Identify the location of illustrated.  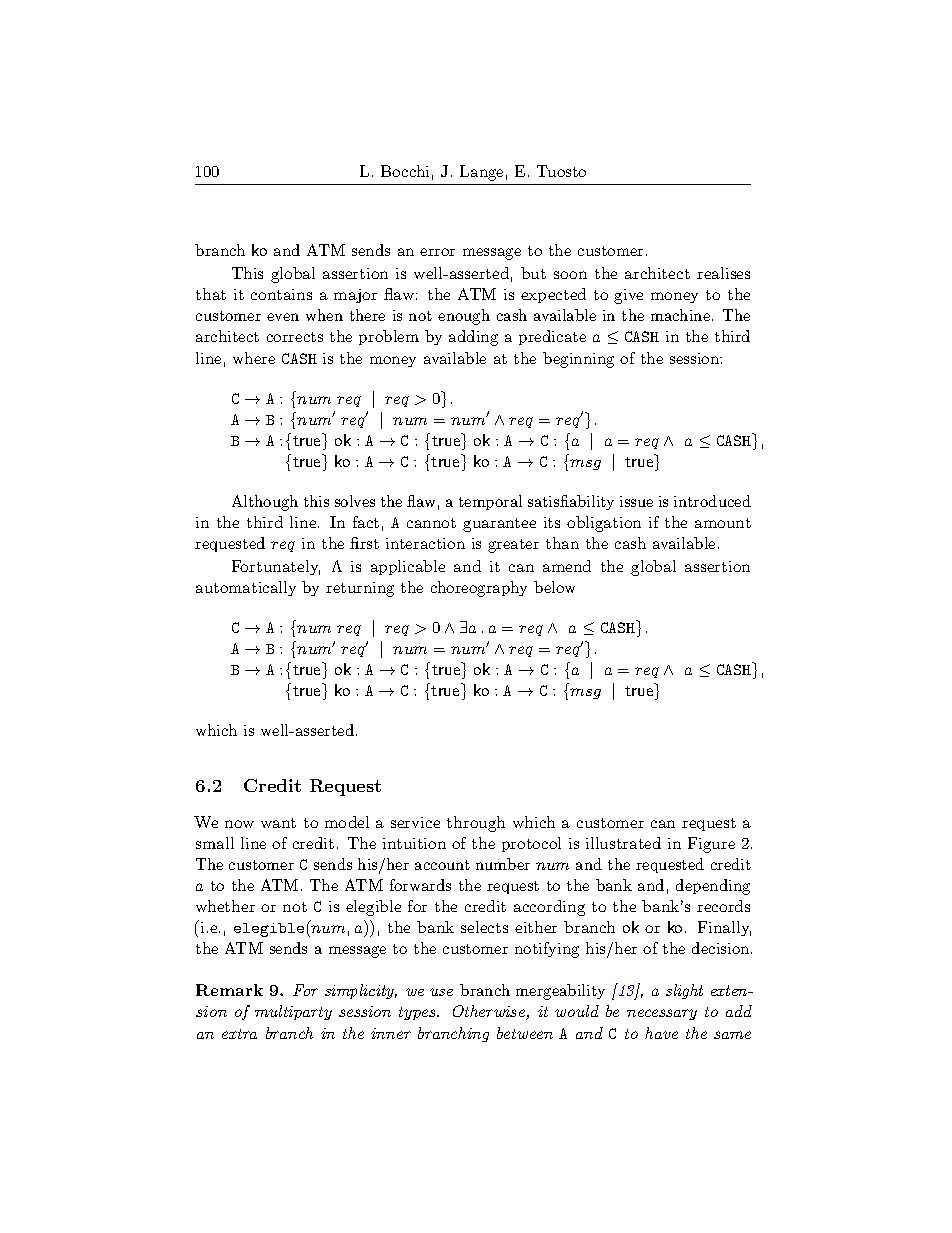
(623, 843).
